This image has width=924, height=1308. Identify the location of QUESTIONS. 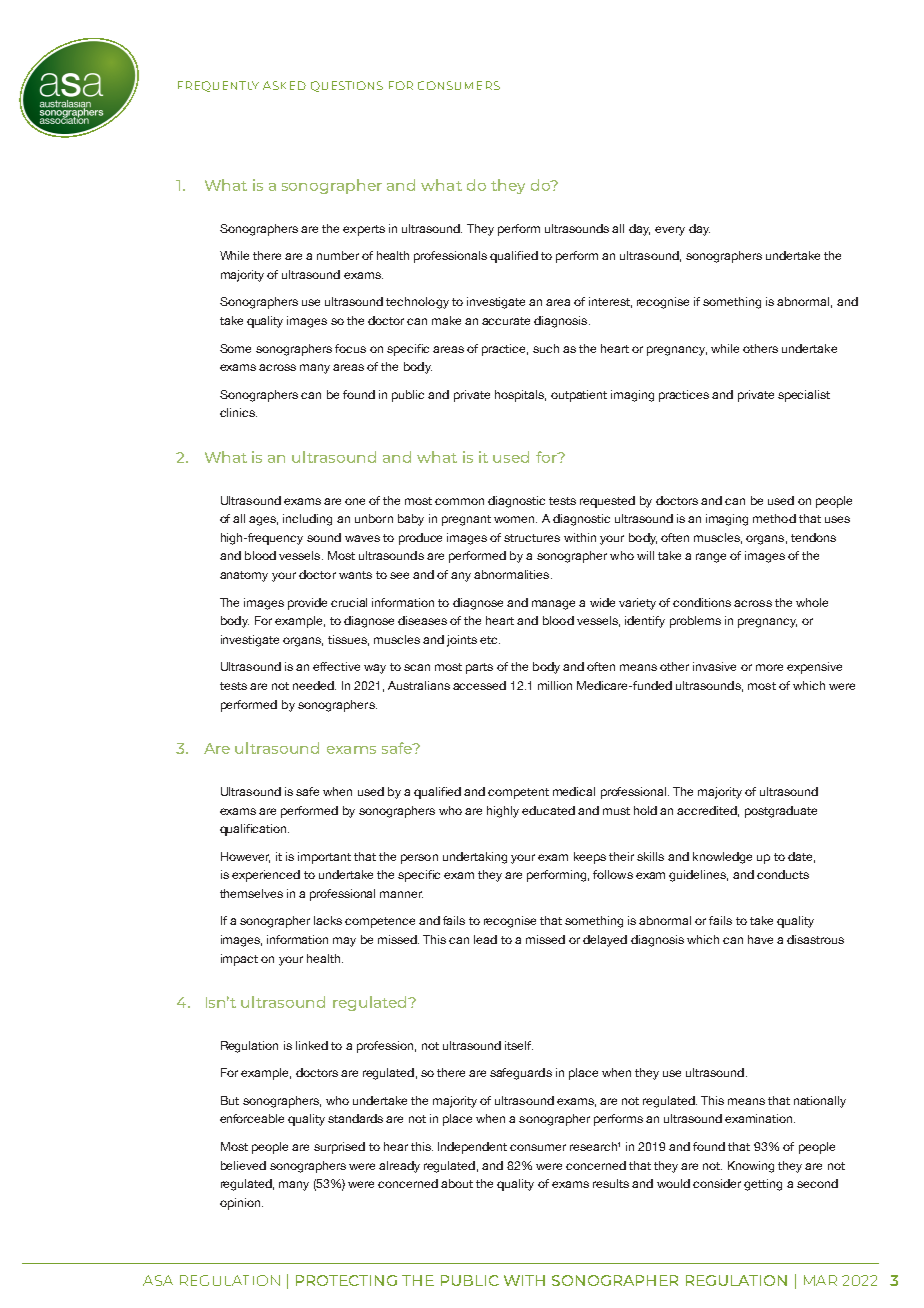
(347, 86).
